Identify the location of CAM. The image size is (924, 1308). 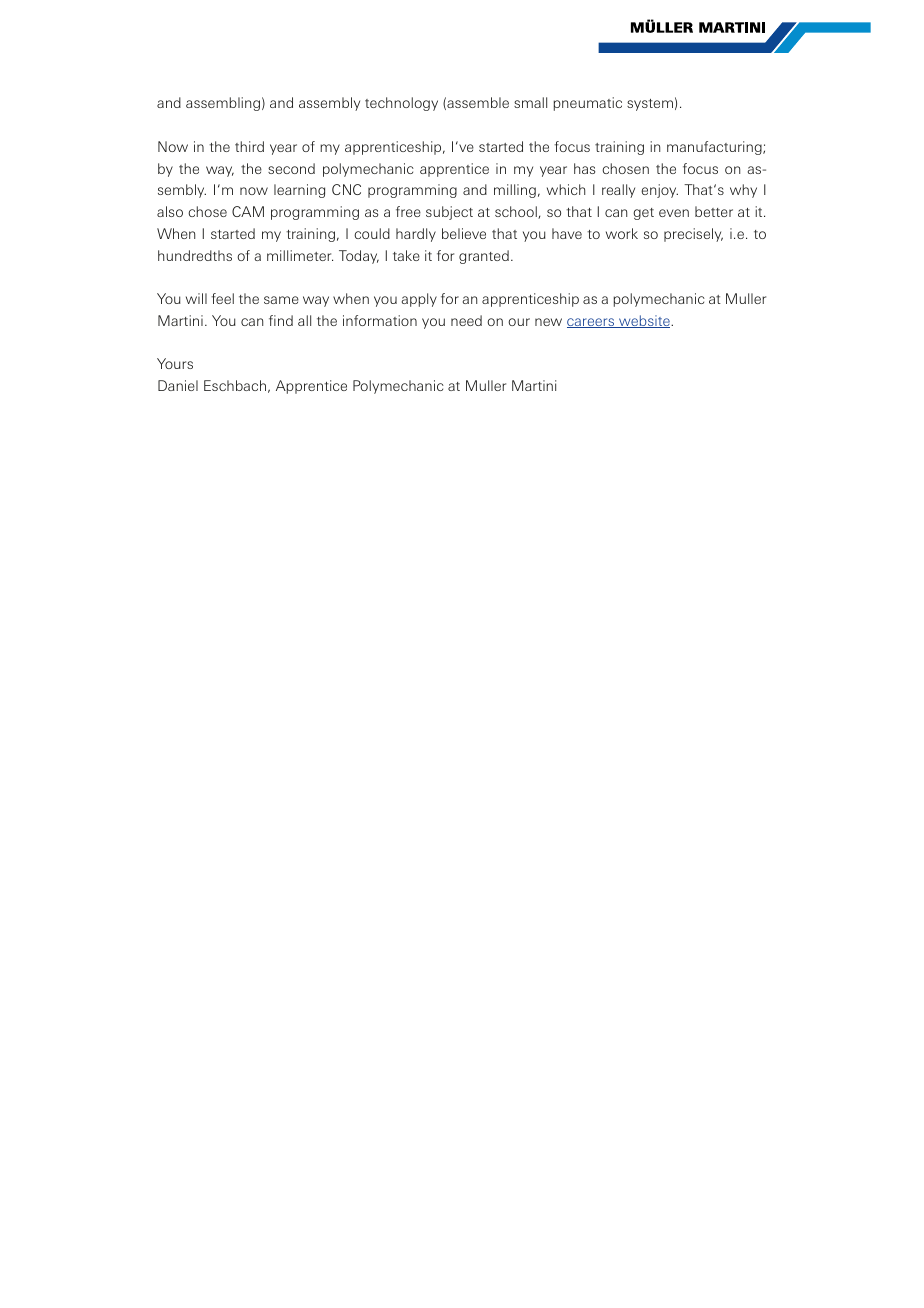
(248, 211).
